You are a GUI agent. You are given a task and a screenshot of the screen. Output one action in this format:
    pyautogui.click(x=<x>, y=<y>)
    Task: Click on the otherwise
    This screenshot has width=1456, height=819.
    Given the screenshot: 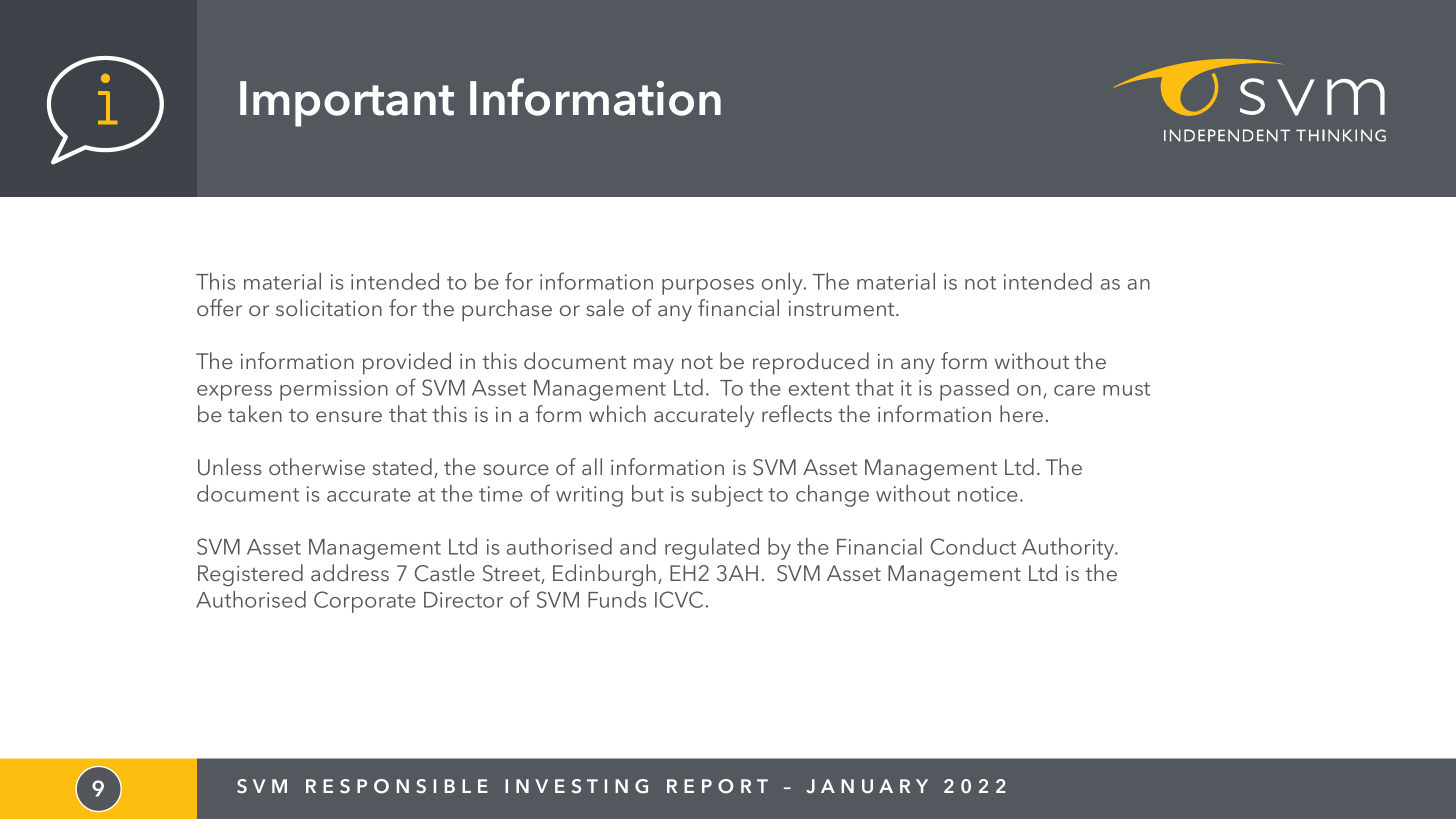 What is the action you would take?
    pyautogui.click(x=317, y=466)
